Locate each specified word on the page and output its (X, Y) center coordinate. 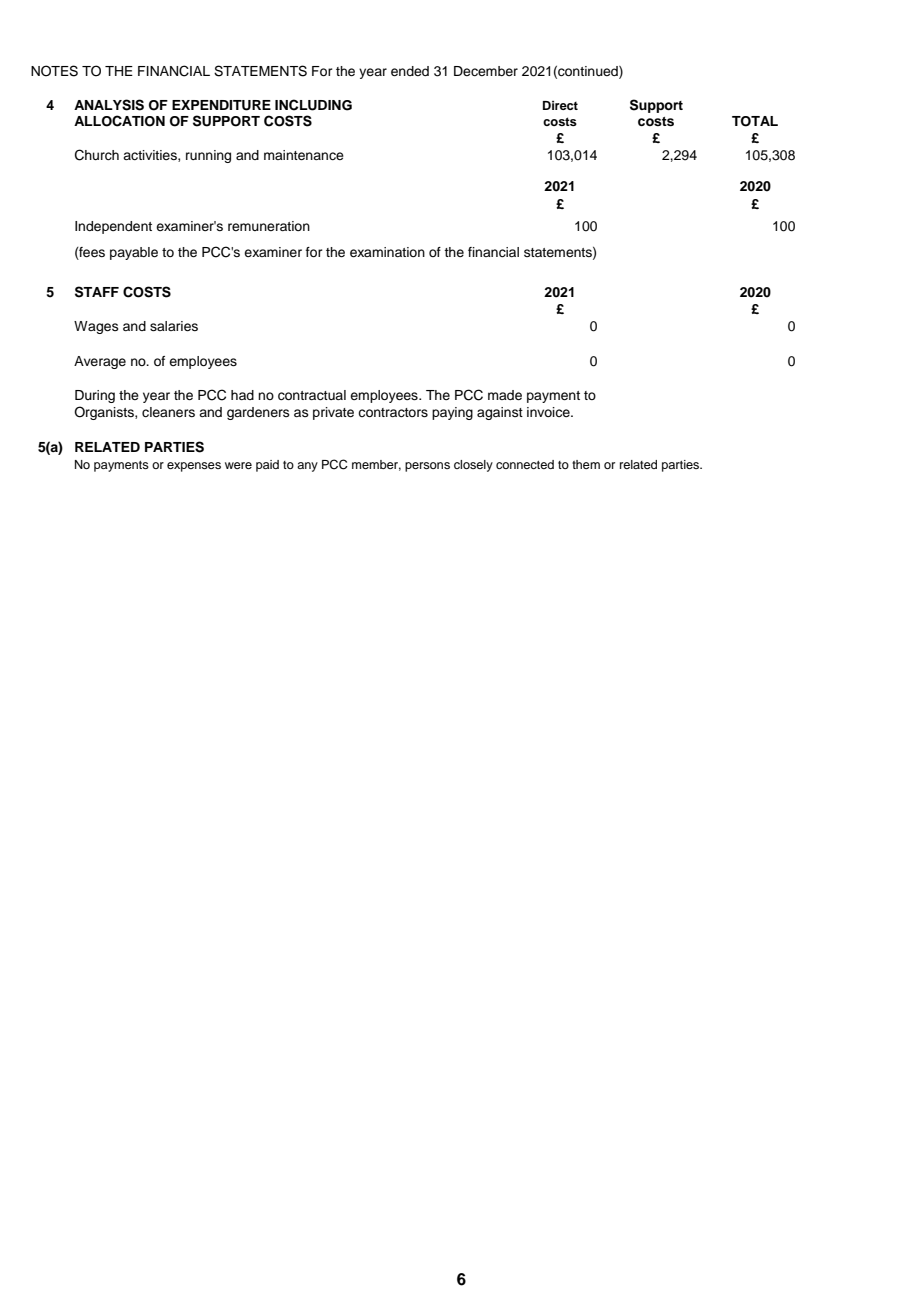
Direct (560, 105)
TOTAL (755, 121)
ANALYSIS (109, 105)
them (586, 464)
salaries (174, 326)
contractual (312, 395)
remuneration (269, 226)
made (505, 395)
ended (410, 71)
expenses (194, 467)
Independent (113, 227)
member (376, 465)
